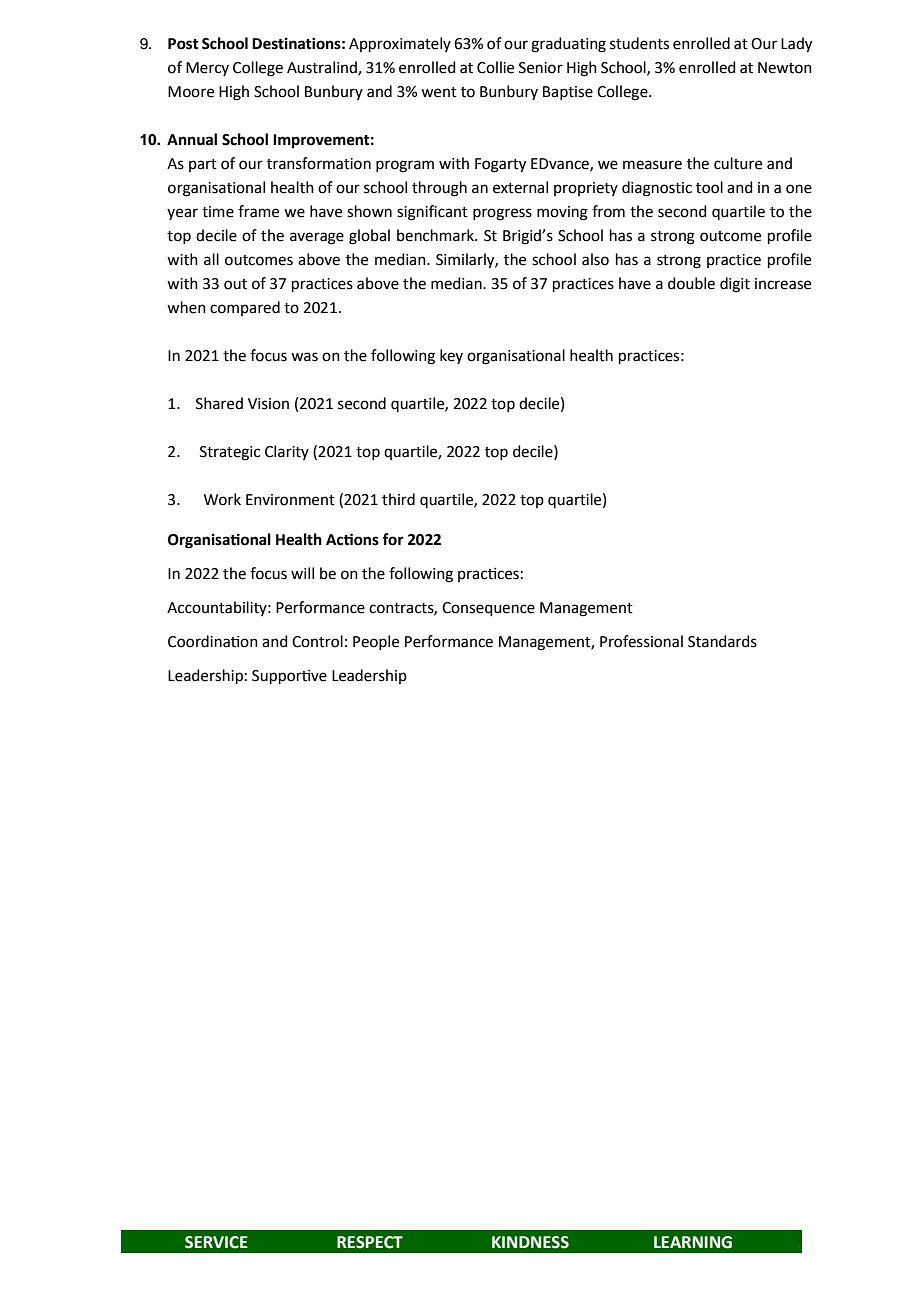 The height and width of the screenshot is (1308, 924). Describe the element at coordinates (722, 641) in the screenshot. I see `Standards` at that location.
